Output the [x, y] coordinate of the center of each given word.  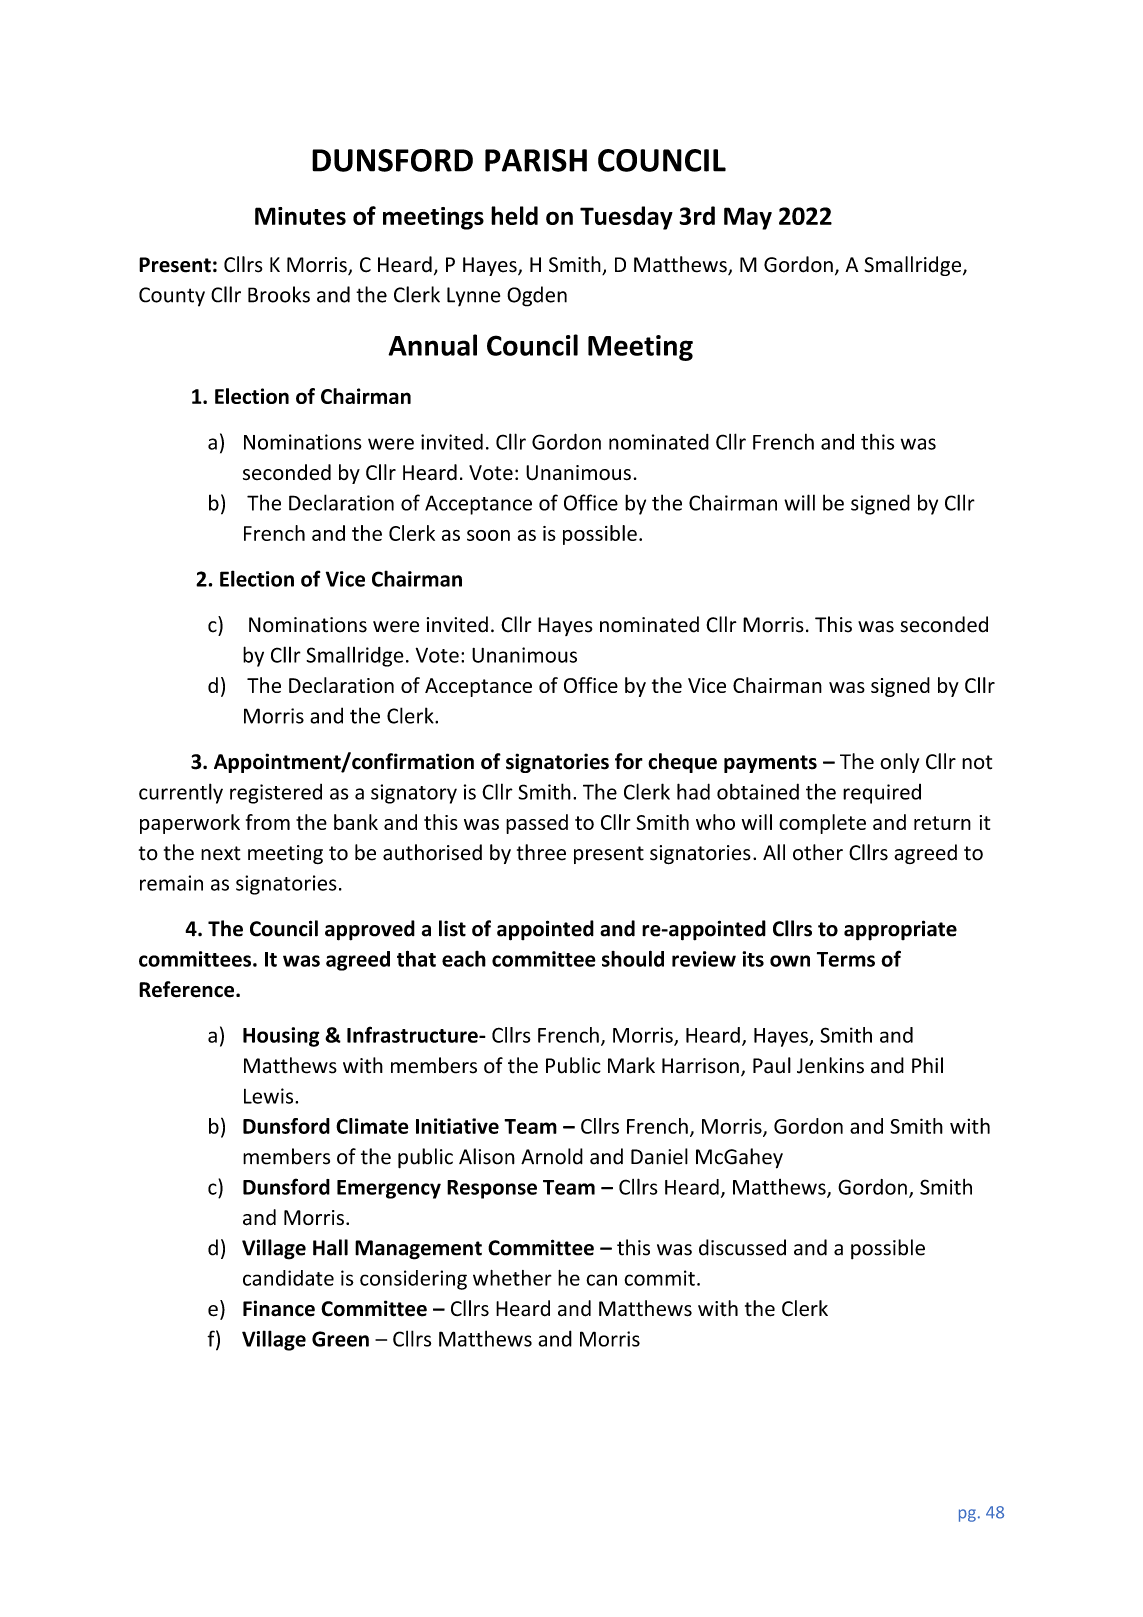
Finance [279, 1308]
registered [276, 794]
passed [537, 824]
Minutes [300, 216]
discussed [742, 1247]
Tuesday [626, 218]
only [899, 763]
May [748, 218]
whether [512, 1278]
